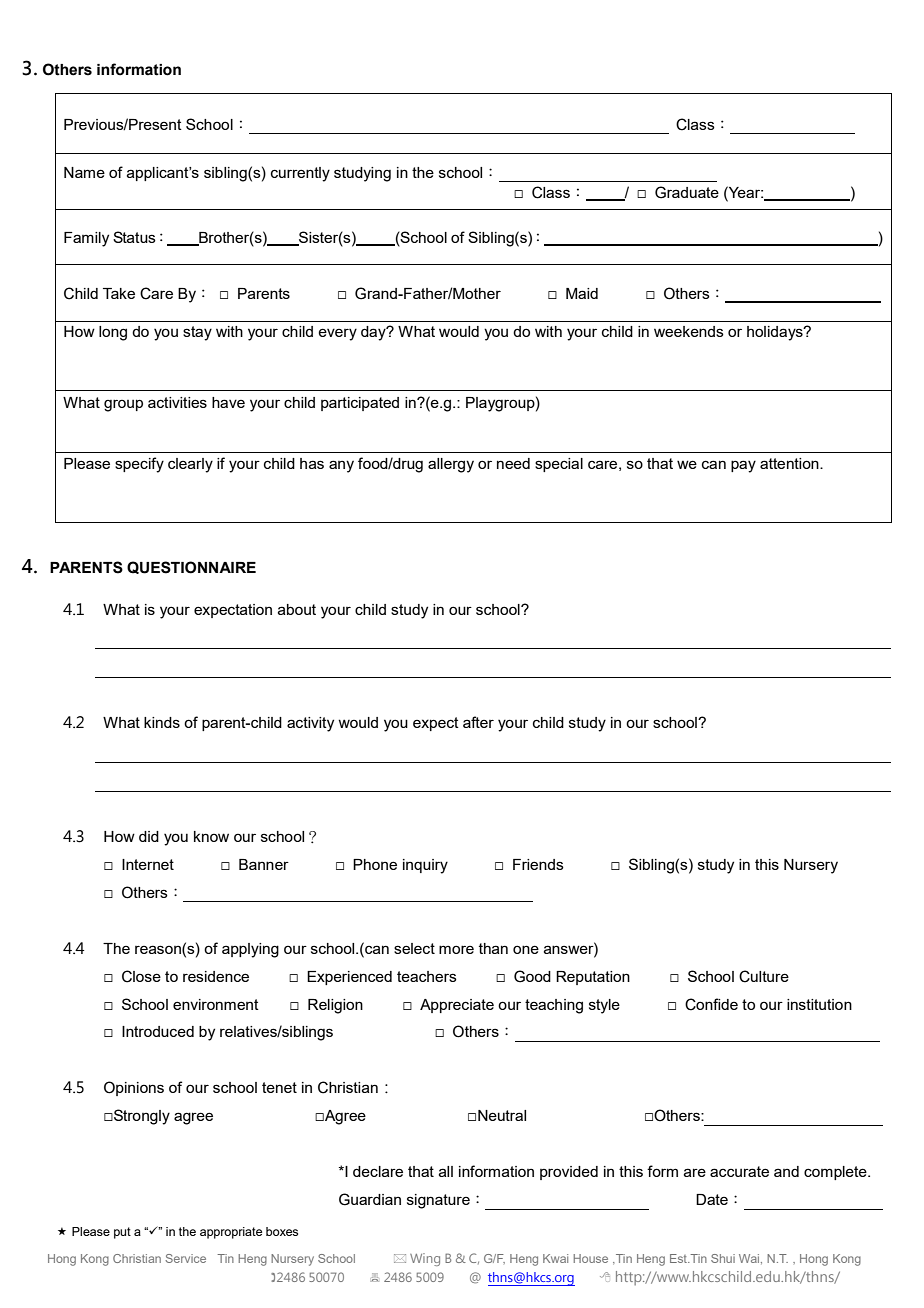 The height and width of the screenshot is (1308, 924). Describe the element at coordinates (185, 1258) in the screenshot. I see `Service` at that location.
